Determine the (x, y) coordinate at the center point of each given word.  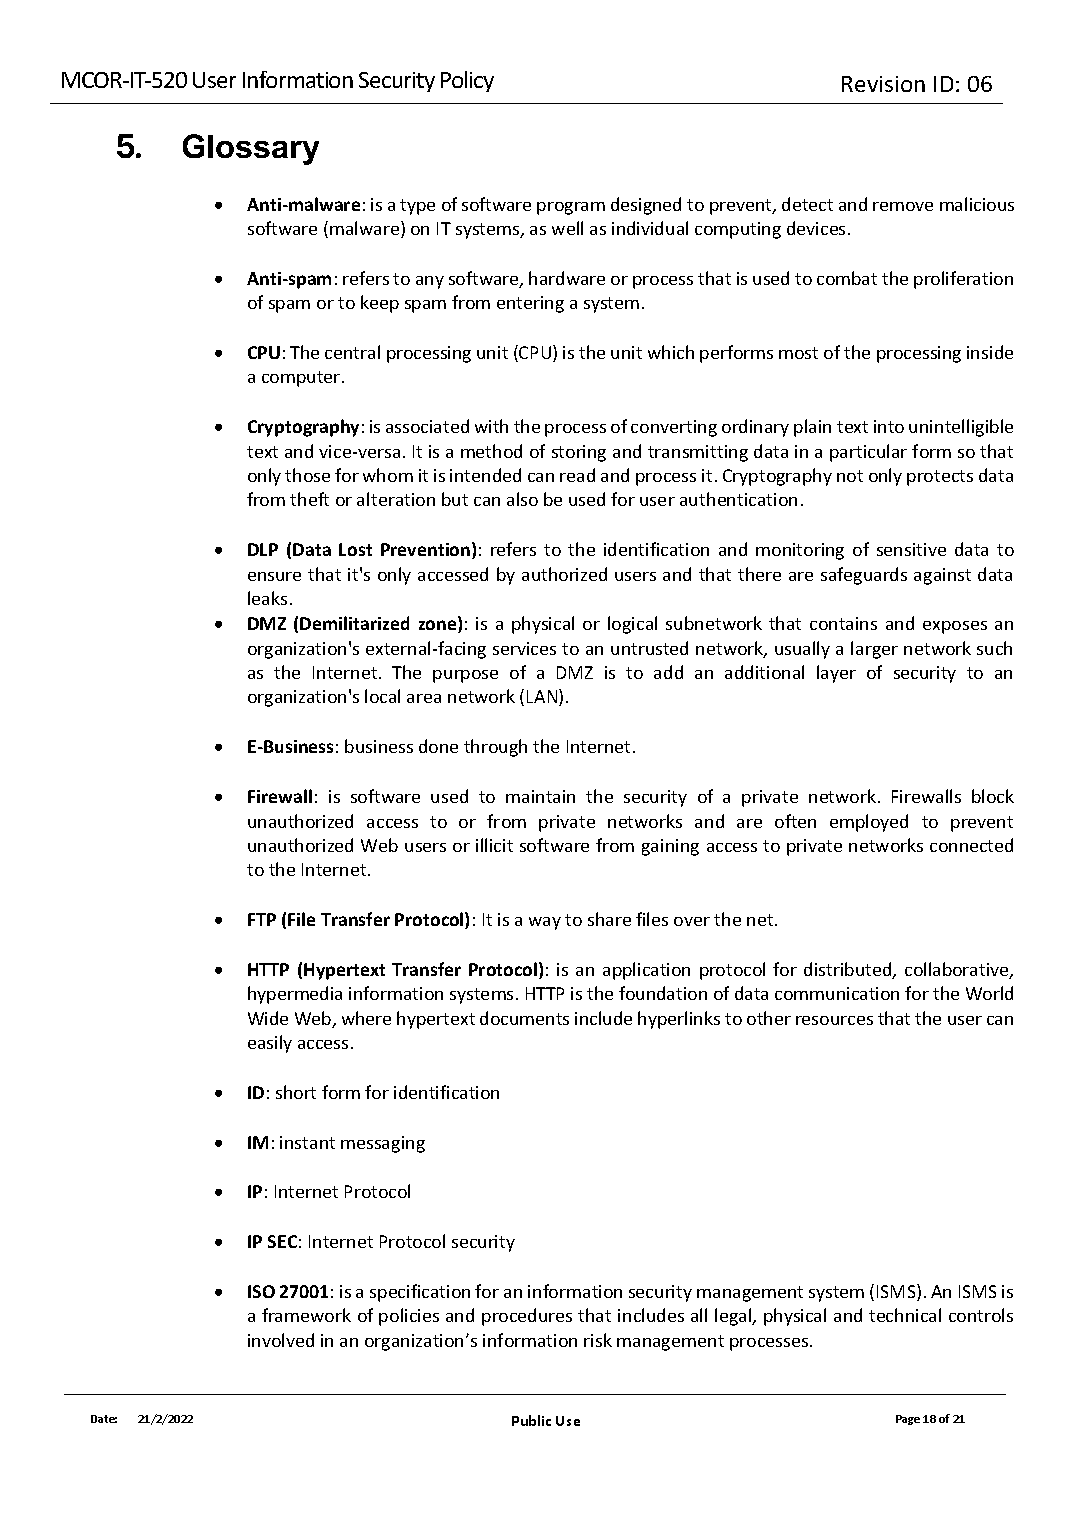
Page (908, 1420)
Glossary (251, 149)
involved (281, 1340)
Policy (467, 81)
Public (531, 1420)
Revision (883, 84)
